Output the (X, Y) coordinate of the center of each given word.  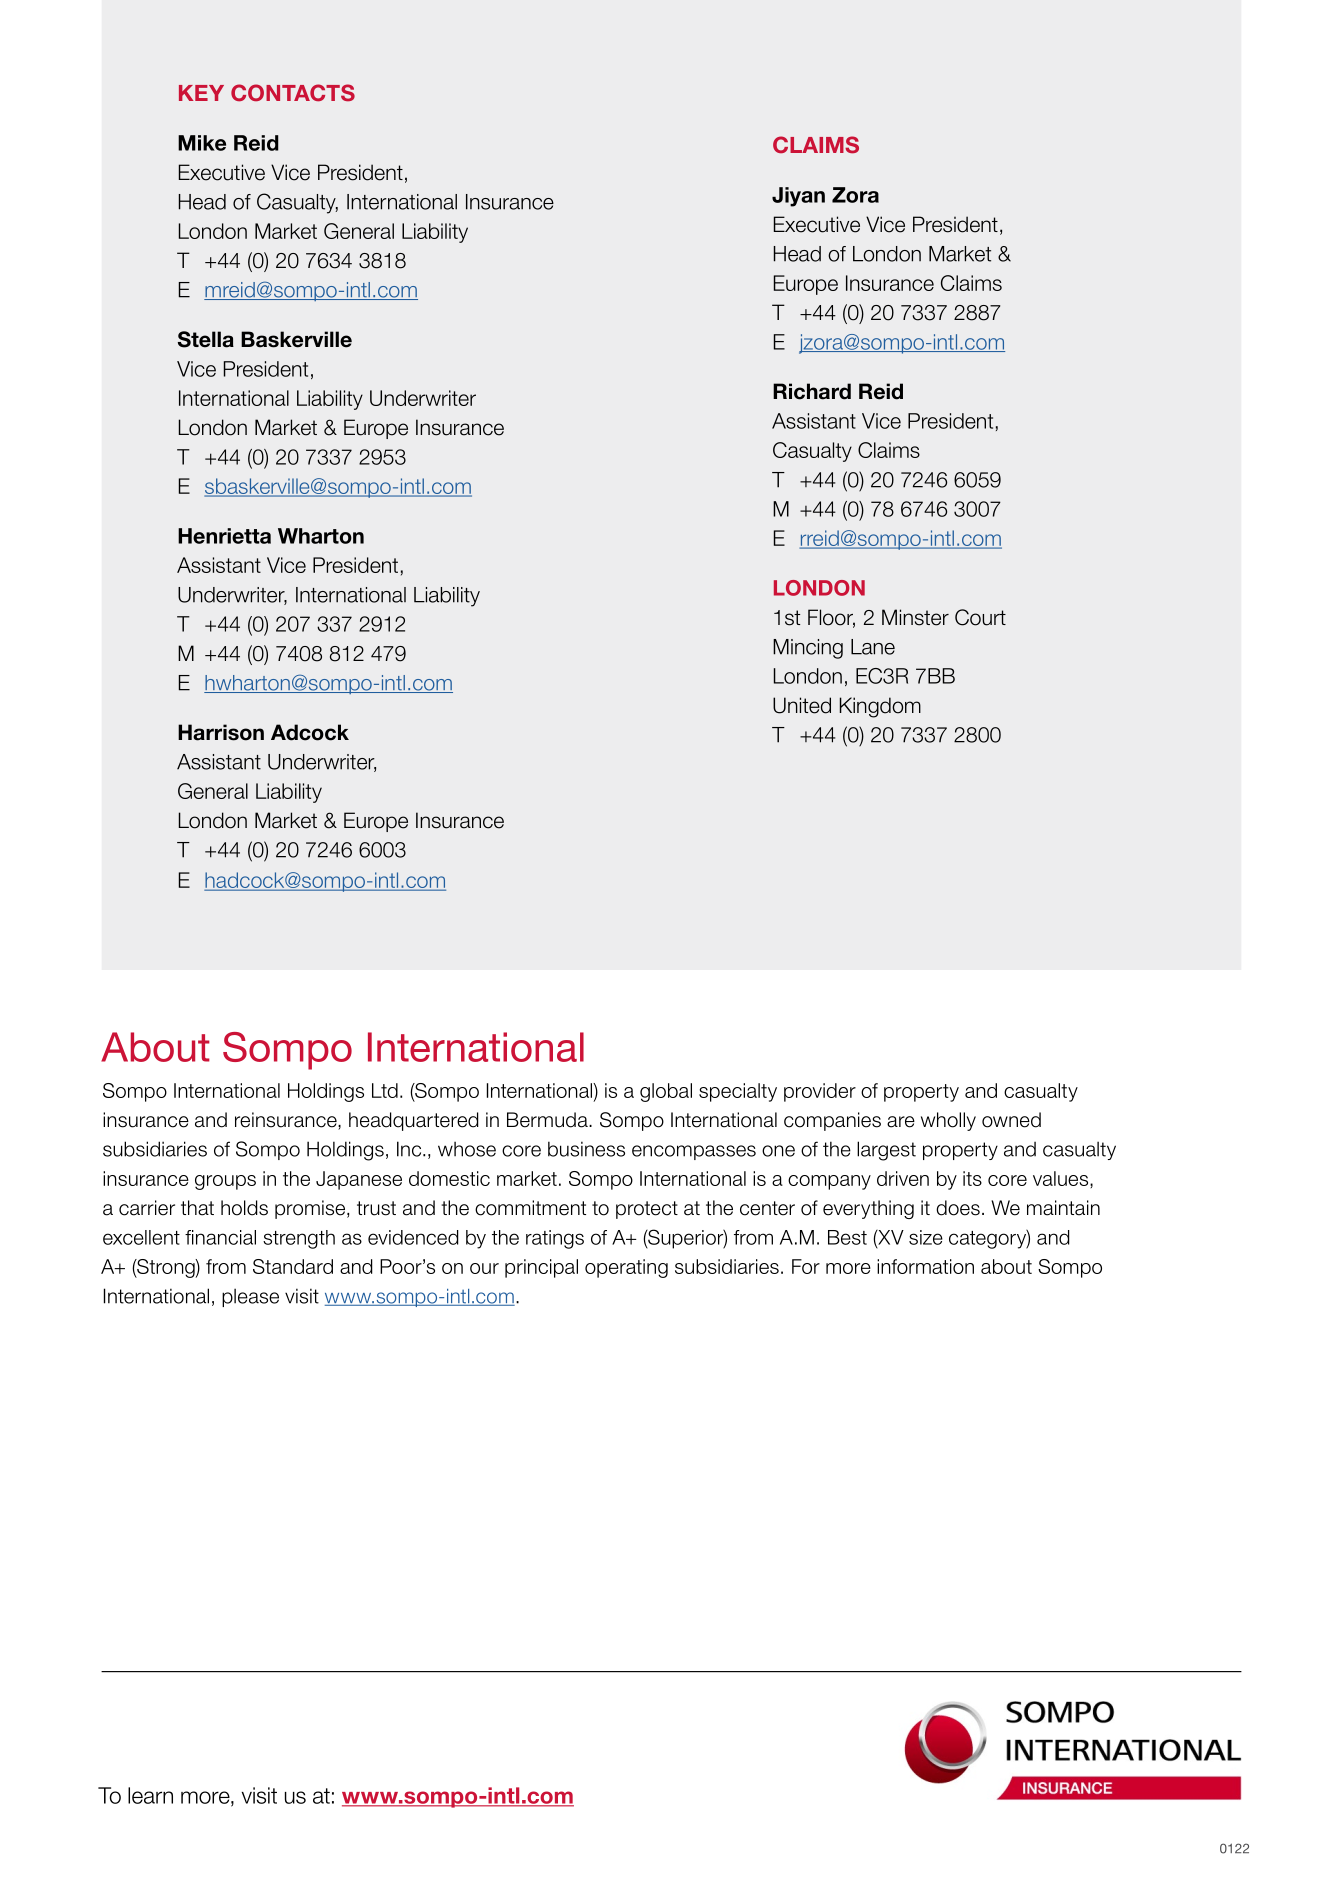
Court (980, 617)
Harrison (221, 732)
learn (150, 1795)
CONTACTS (293, 93)
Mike (202, 143)
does (958, 1208)
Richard (812, 391)
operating (626, 1268)
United (802, 705)
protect (647, 1210)
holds (244, 1208)
